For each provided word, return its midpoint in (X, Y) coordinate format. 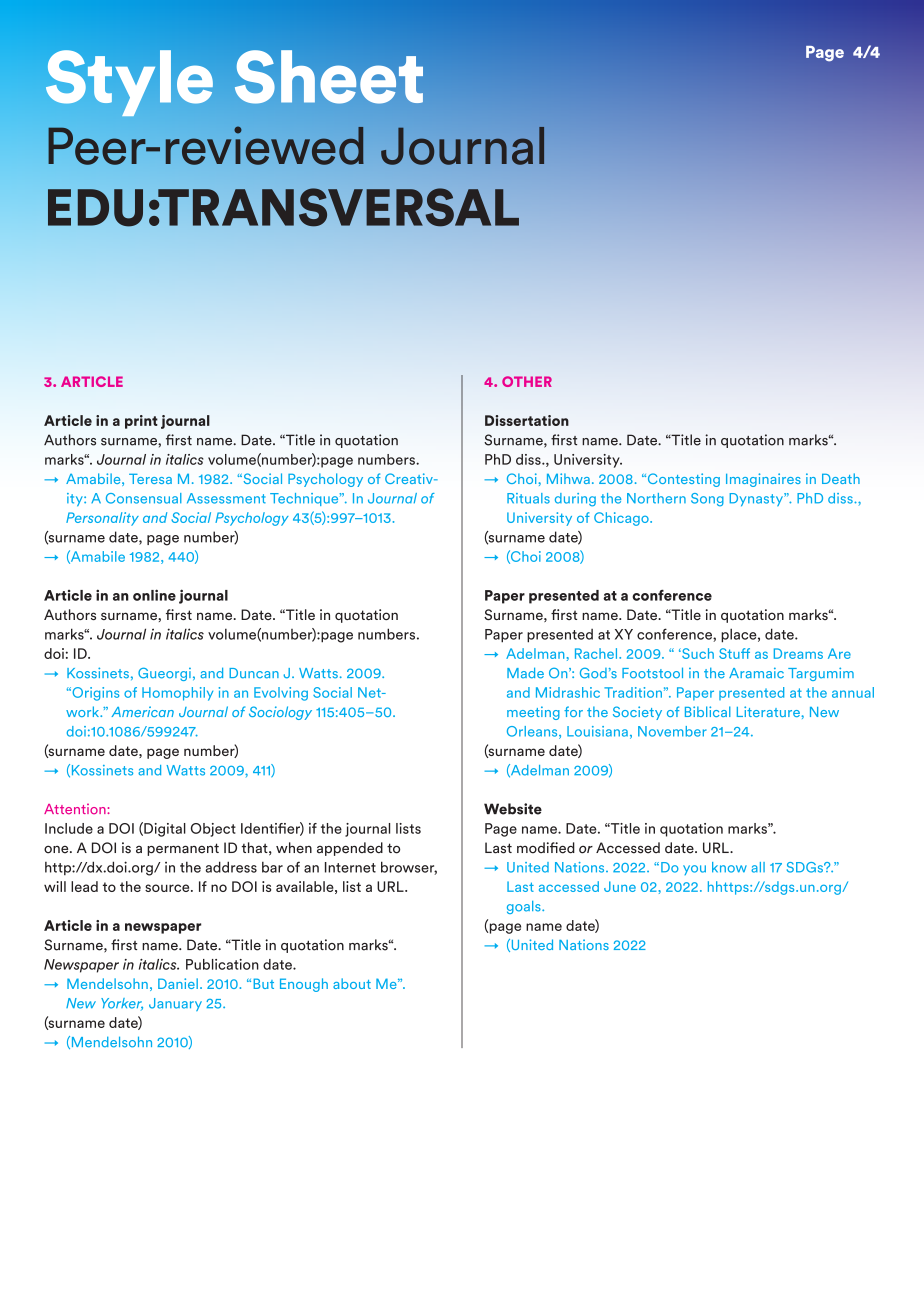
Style (129, 83)
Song (707, 500)
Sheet (329, 77)
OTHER (527, 381)
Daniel (178, 983)
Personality (102, 519)
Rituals (528, 498)
